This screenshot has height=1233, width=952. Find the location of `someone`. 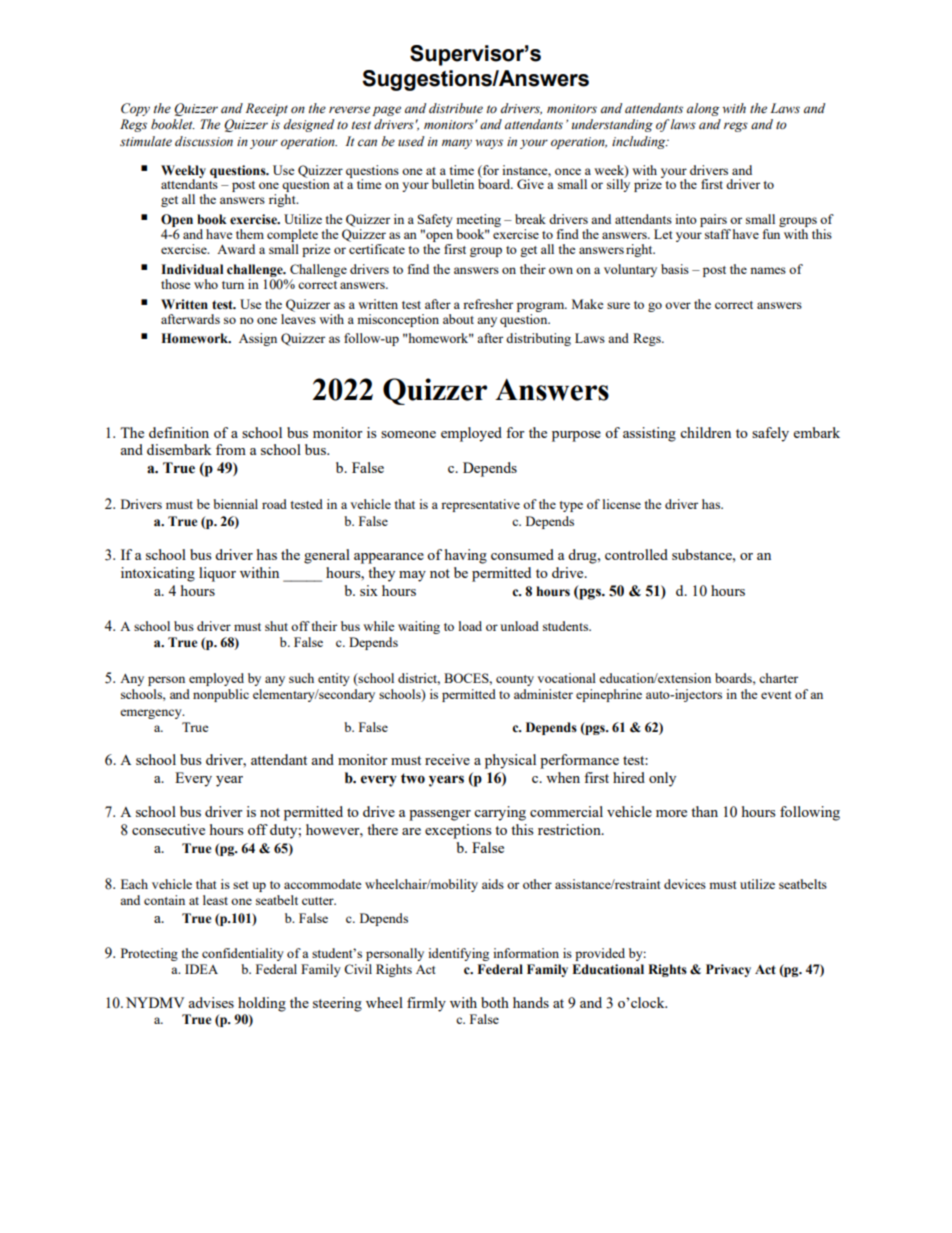

someone is located at coordinates (408, 434).
